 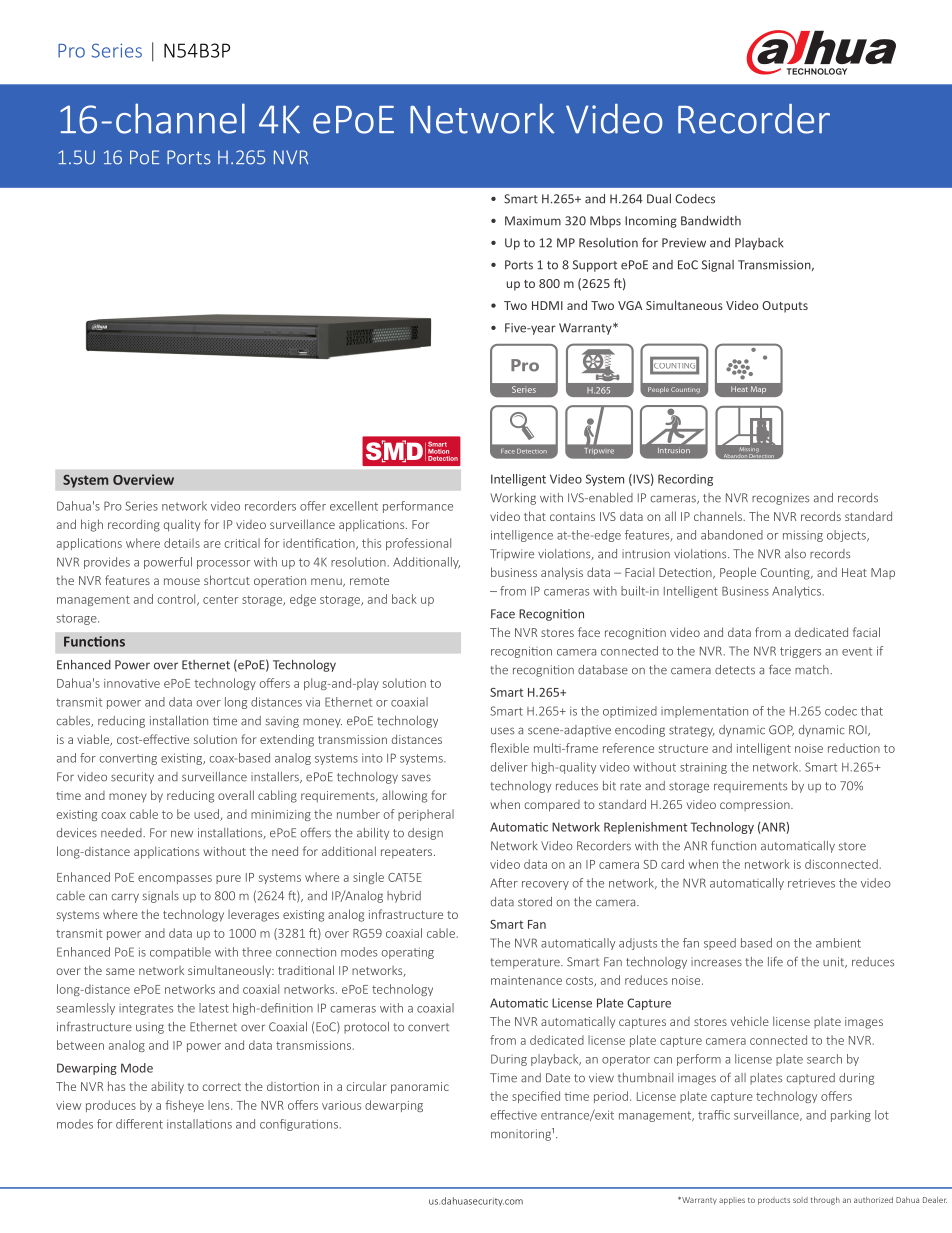 What do you see at coordinates (825, 1201) in the screenshot?
I see `through` at bounding box center [825, 1201].
